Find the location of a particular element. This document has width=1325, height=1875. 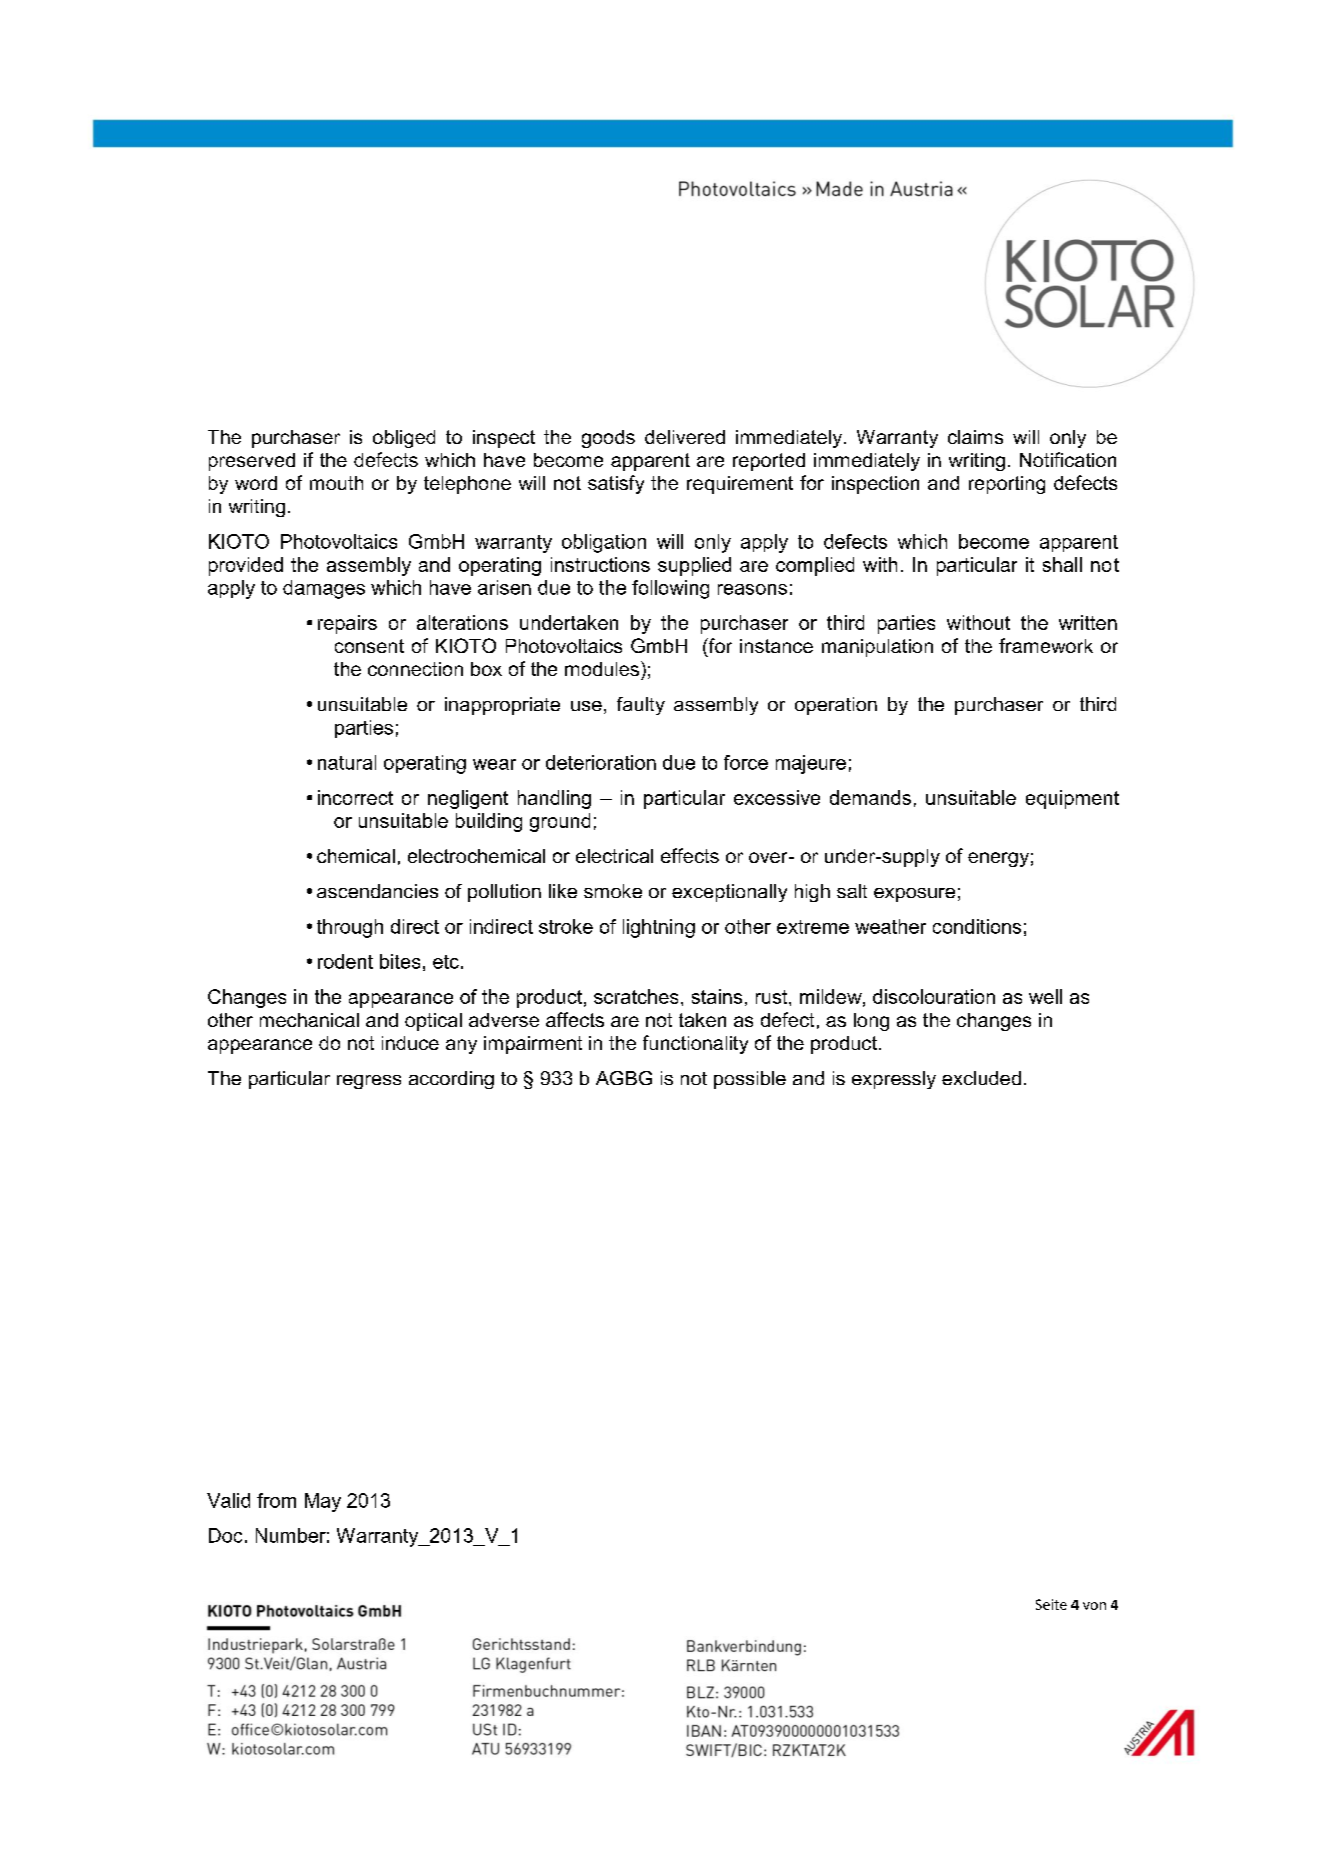

electrochemical is located at coordinates (476, 856).
